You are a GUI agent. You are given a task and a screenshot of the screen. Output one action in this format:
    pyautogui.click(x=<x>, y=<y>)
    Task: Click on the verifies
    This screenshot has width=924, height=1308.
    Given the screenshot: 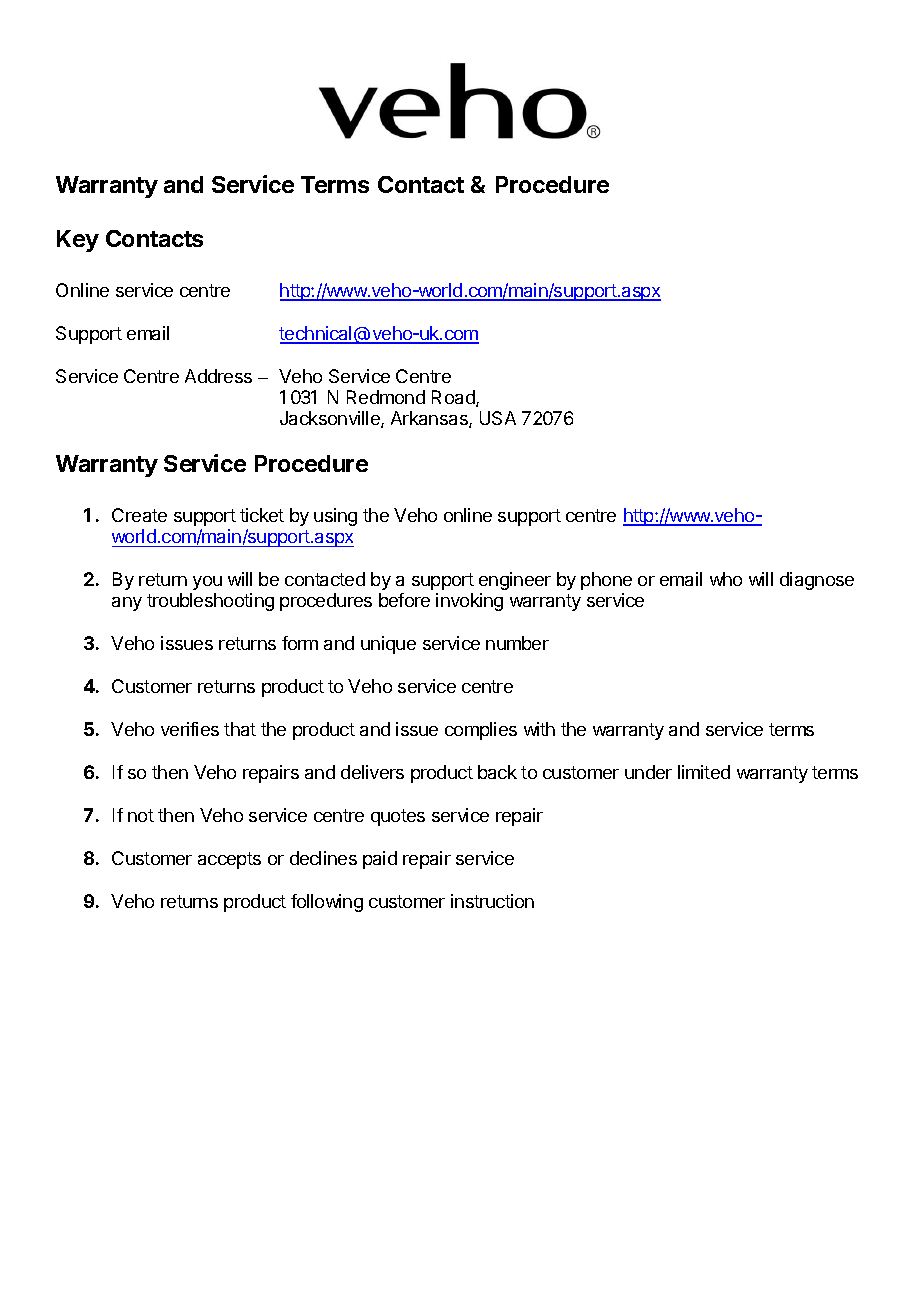 What is the action you would take?
    pyautogui.click(x=190, y=729)
